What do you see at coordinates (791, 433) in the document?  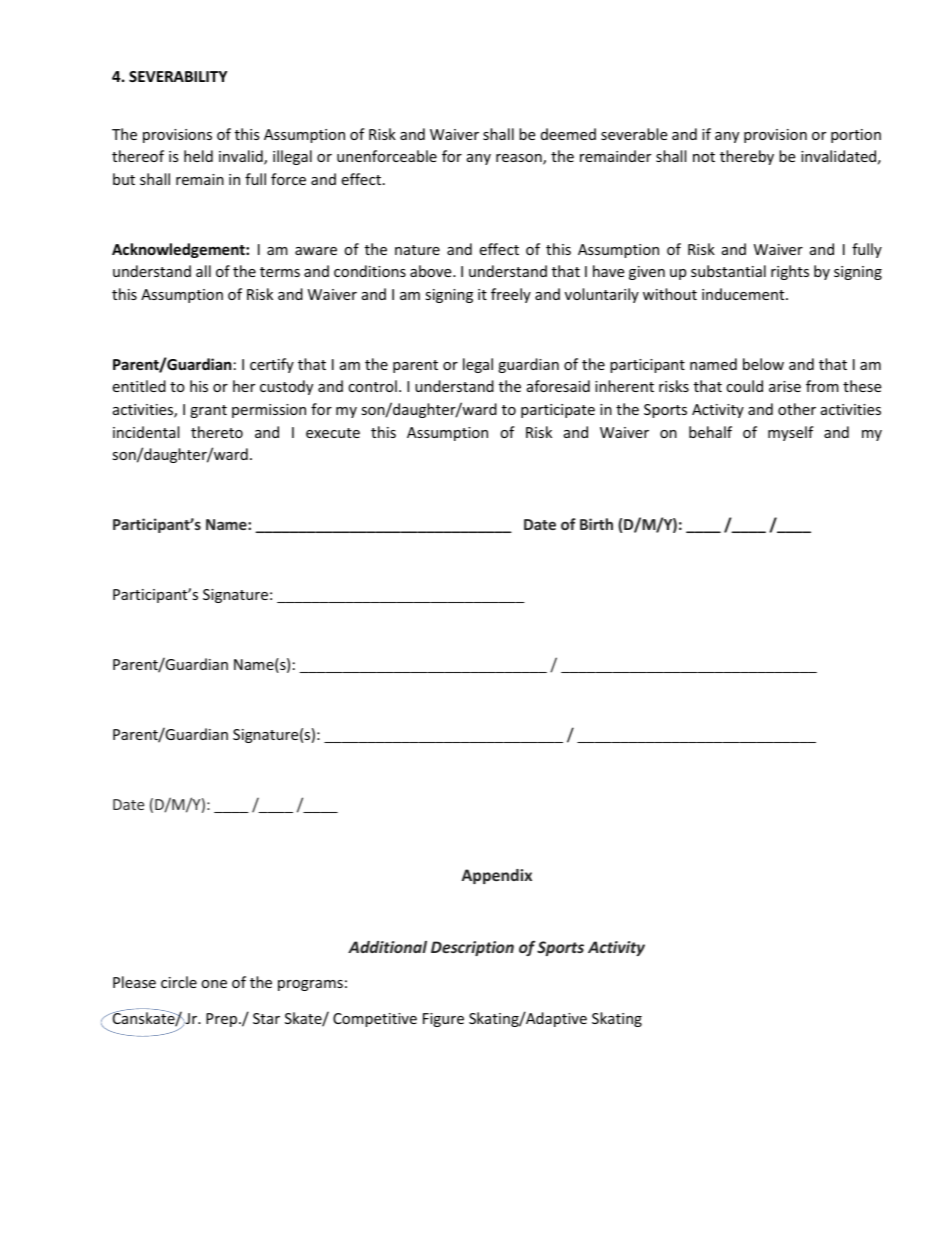 I see `myself` at bounding box center [791, 433].
